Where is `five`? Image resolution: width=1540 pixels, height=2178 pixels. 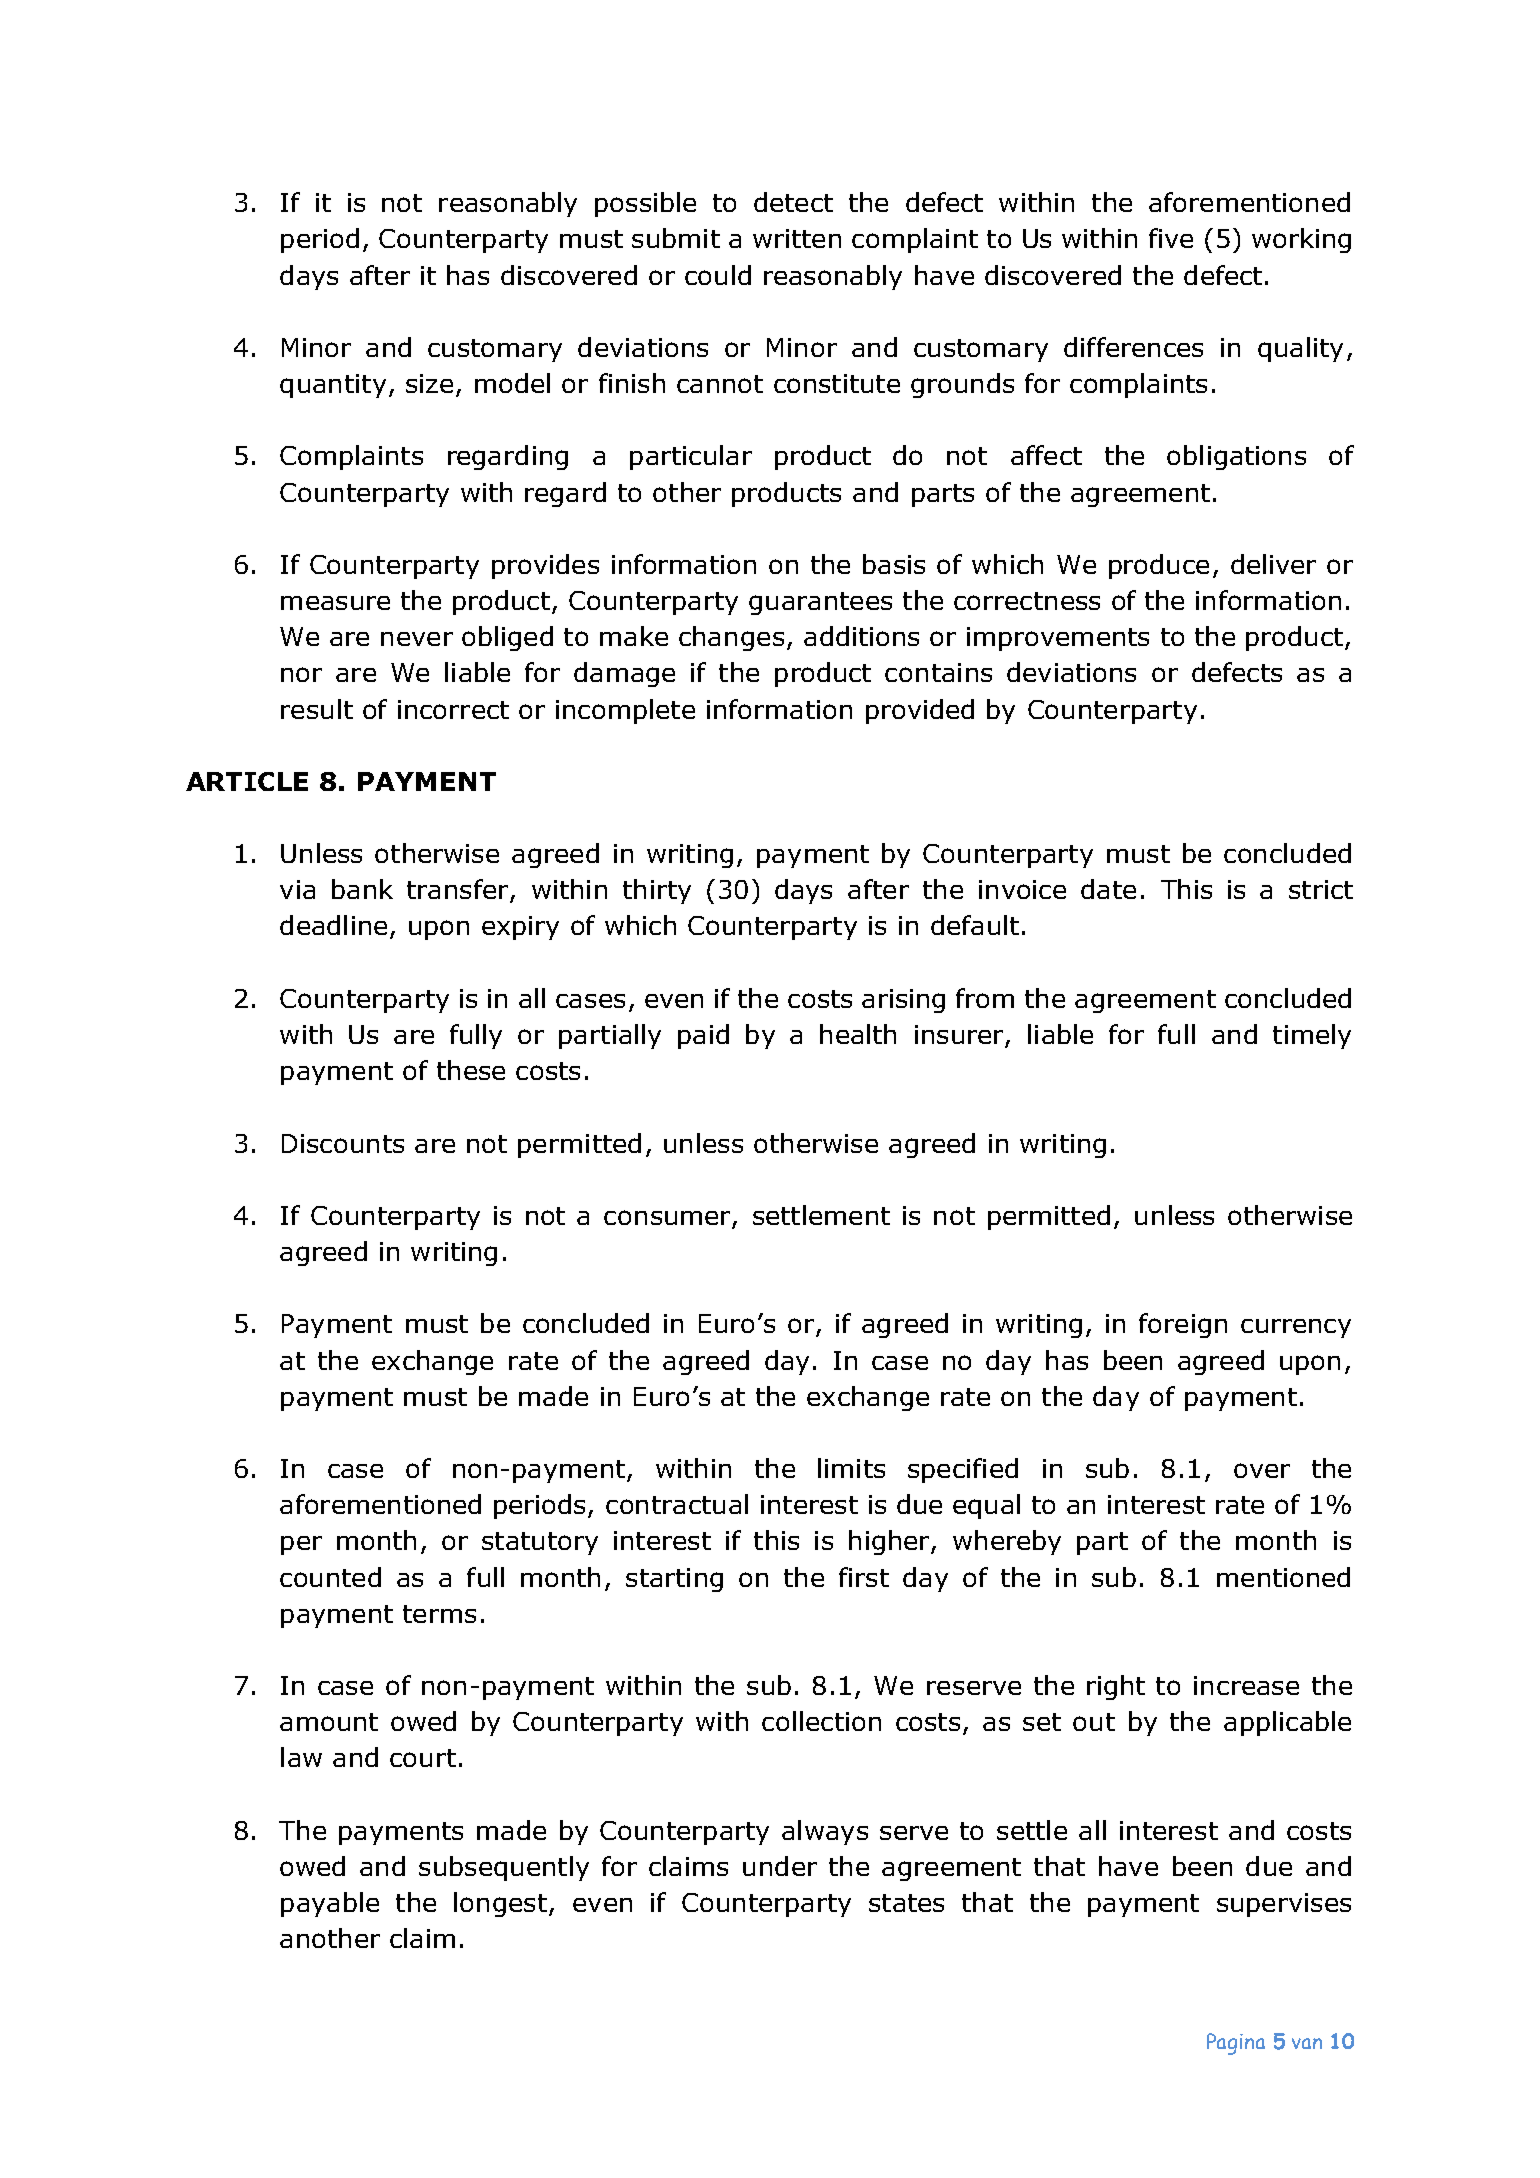
five is located at coordinates (1171, 238).
